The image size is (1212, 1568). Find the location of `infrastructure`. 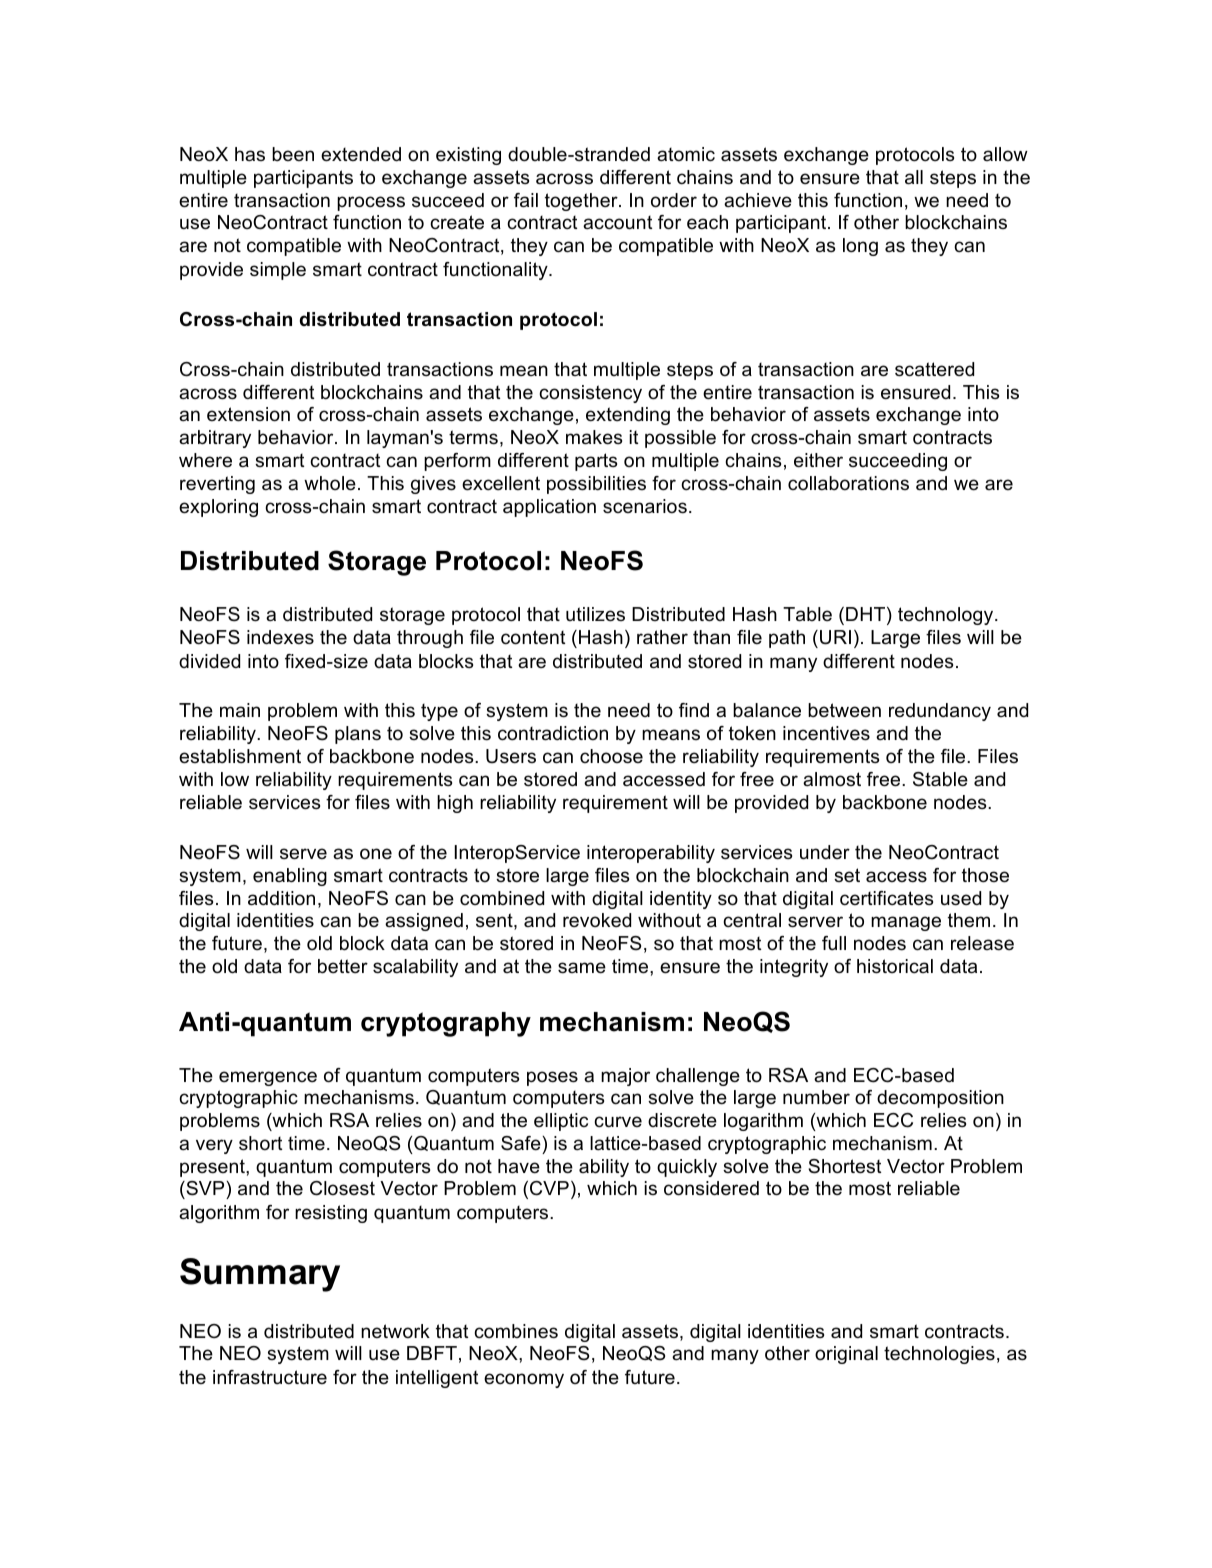

infrastructure is located at coordinates (270, 1377).
